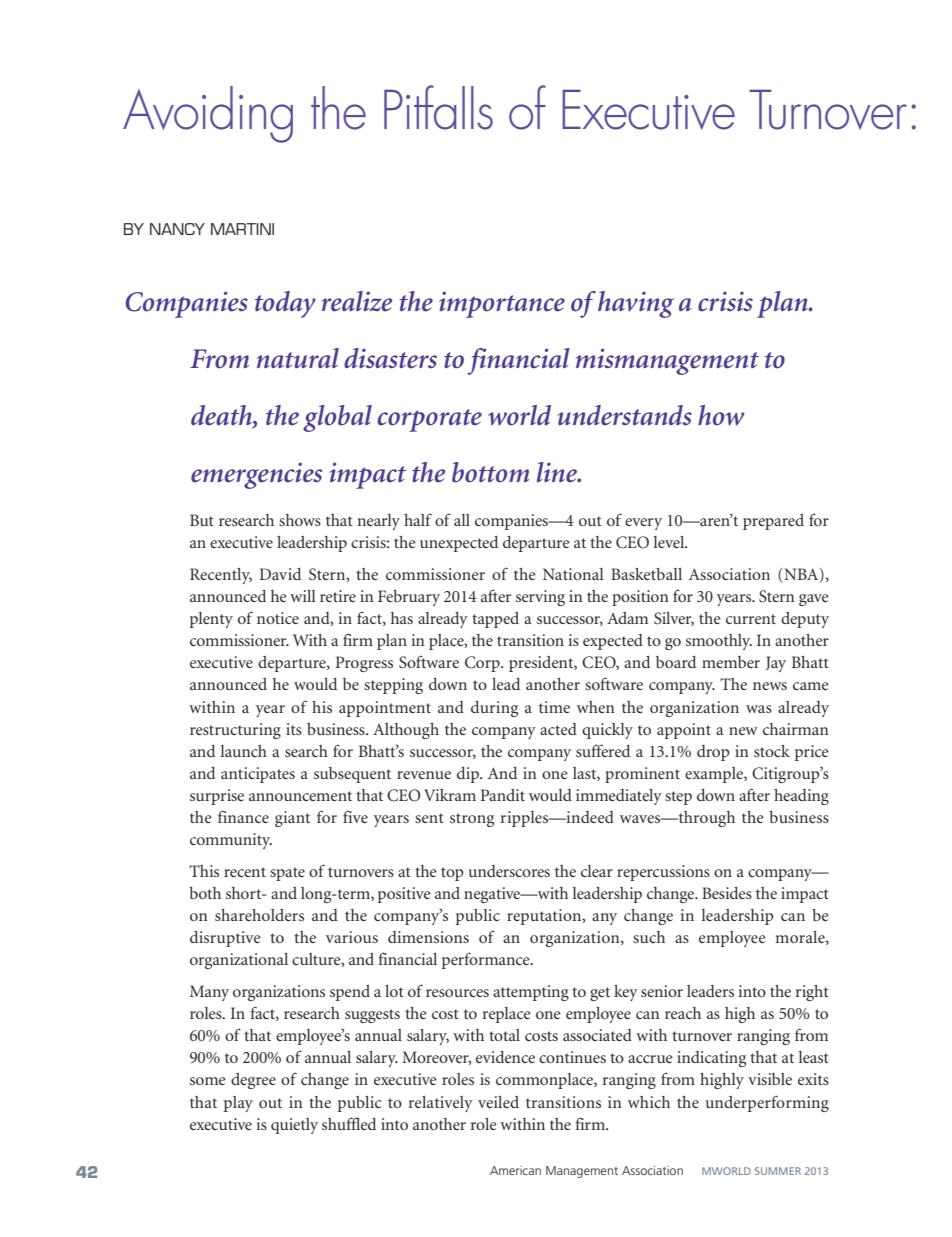 This screenshot has height=1237, width=952. I want to click on tapped, so click(495, 620).
